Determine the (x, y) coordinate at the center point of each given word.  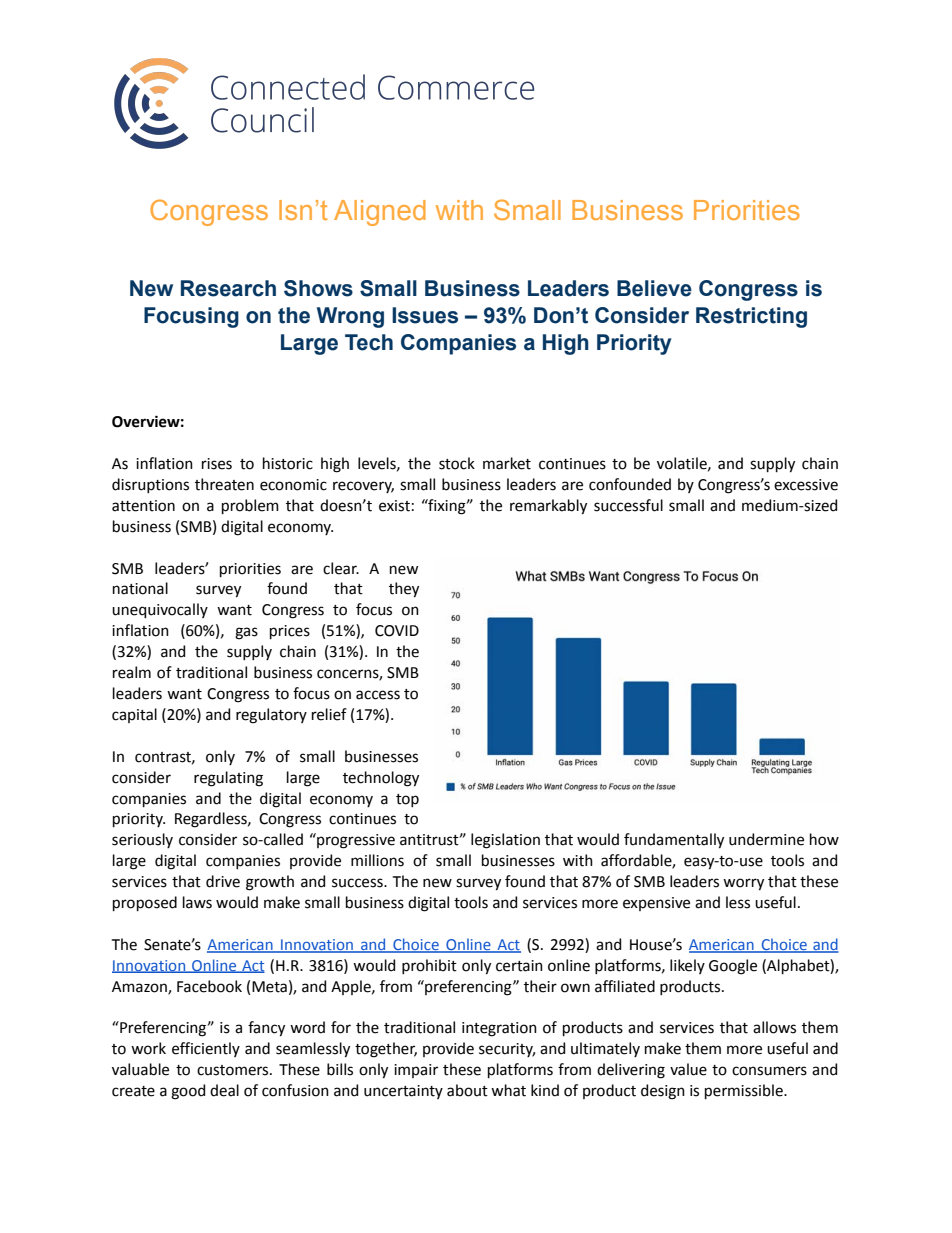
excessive (806, 485)
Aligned (380, 213)
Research (228, 288)
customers (234, 1070)
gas (246, 633)
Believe (654, 288)
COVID (397, 631)
